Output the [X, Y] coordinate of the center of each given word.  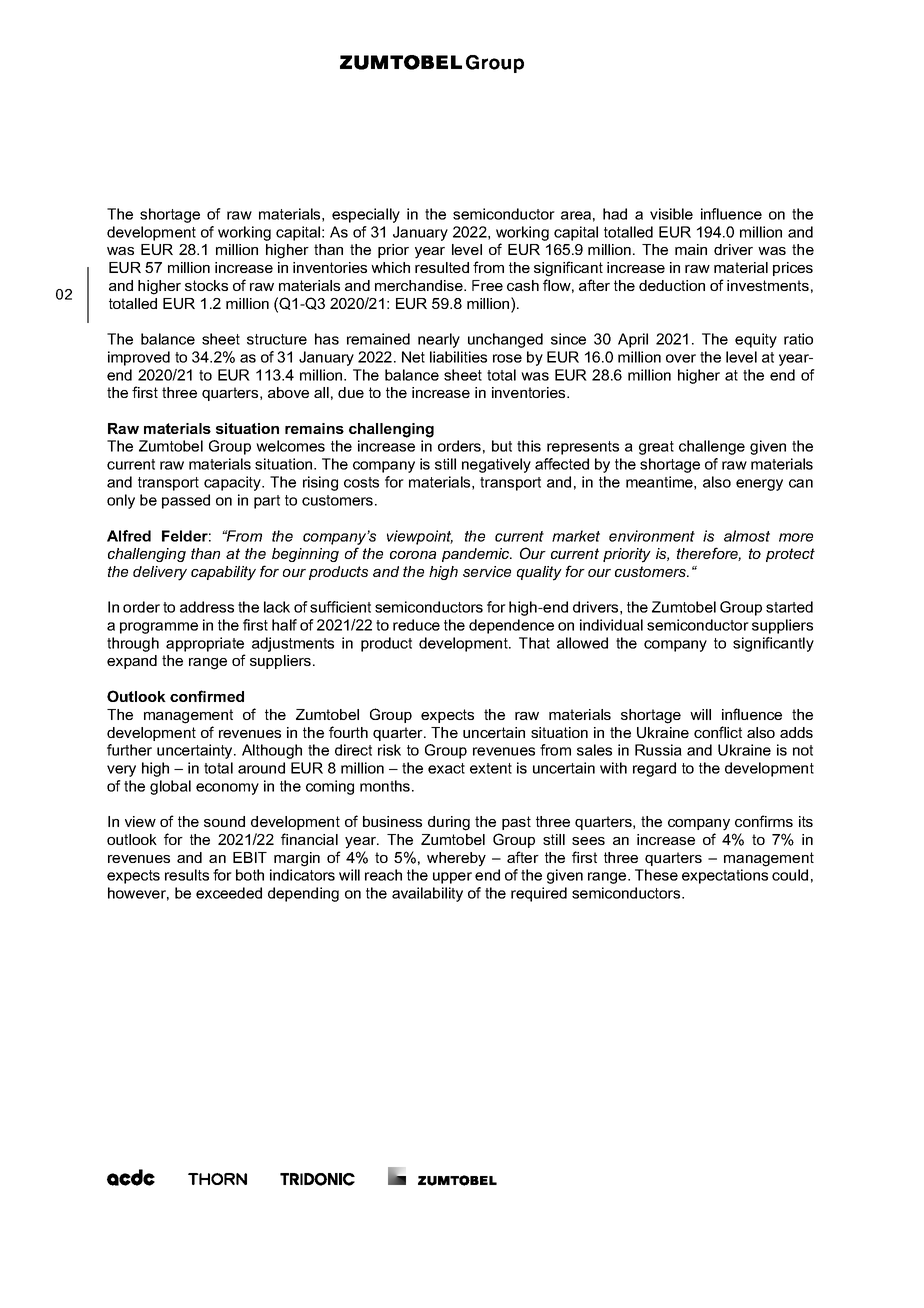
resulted [442, 267]
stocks [206, 285]
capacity [233, 483]
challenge [712, 447]
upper [452, 878]
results [187, 875]
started [789, 607]
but [502, 446]
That [534, 643]
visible [671, 214]
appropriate [205, 644]
